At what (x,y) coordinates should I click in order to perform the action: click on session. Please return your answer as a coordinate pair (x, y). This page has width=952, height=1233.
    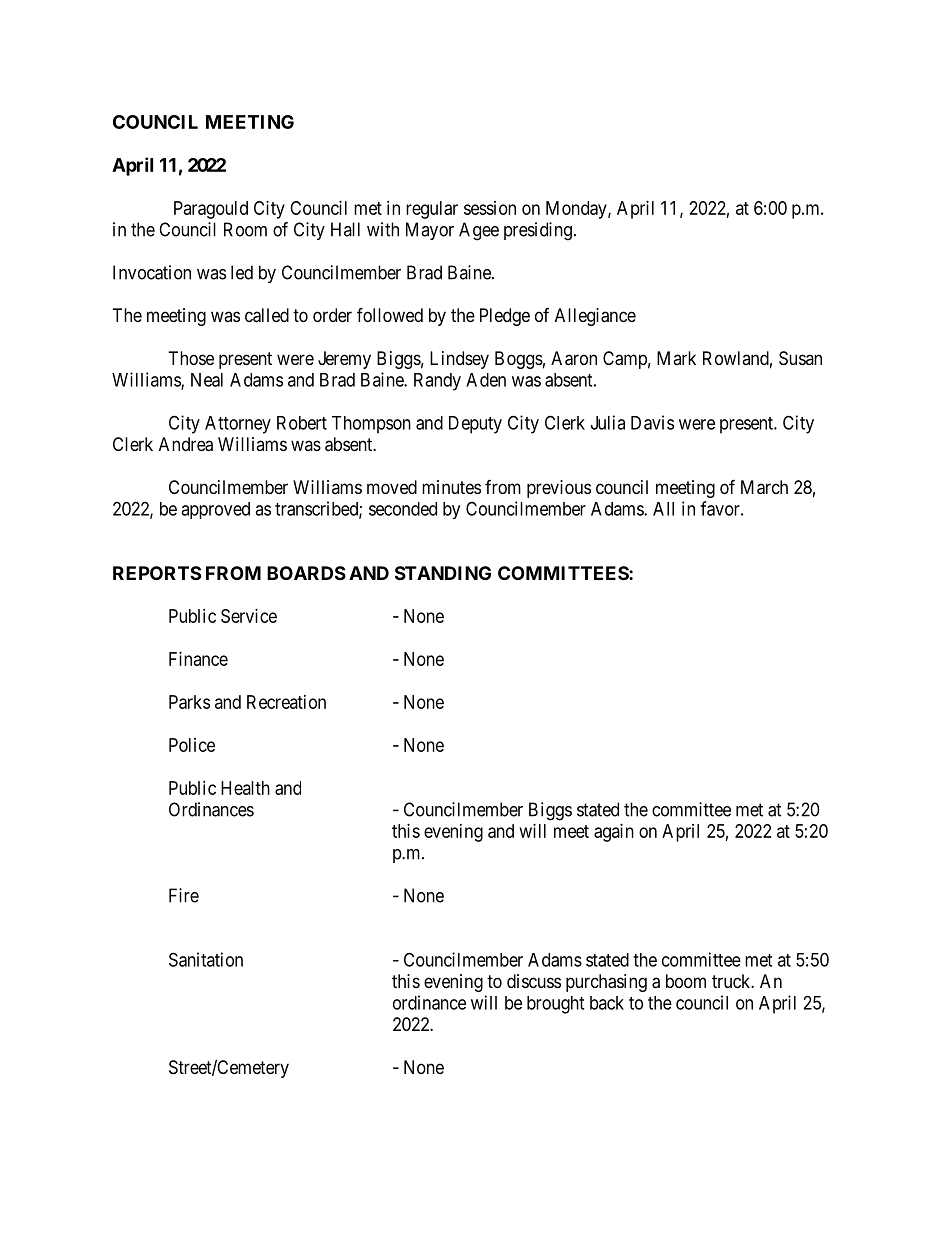
    Looking at the image, I should click on (490, 208).
